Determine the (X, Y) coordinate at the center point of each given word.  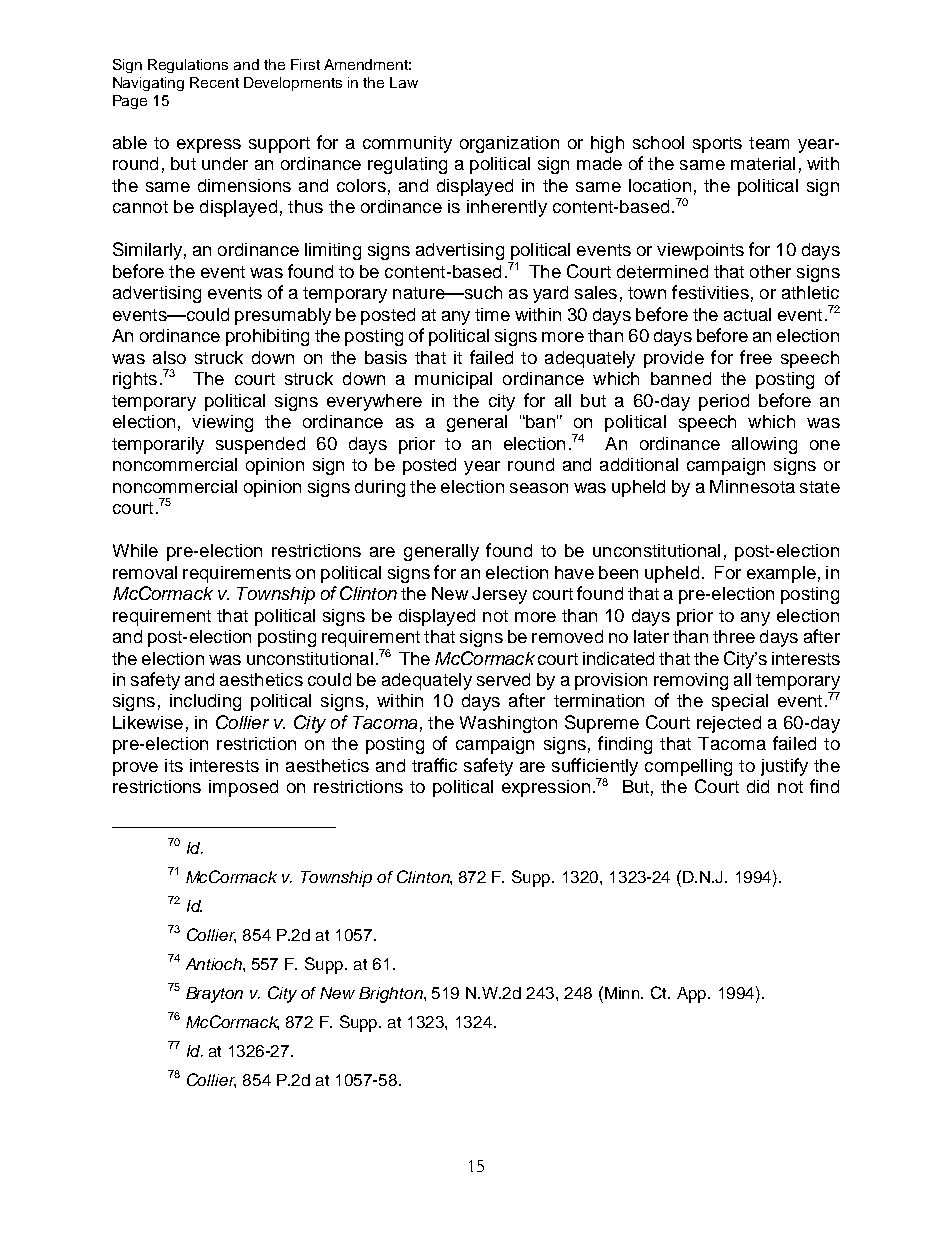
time (492, 314)
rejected (729, 724)
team (769, 143)
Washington (508, 724)
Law (404, 82)
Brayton (214, 995)
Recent (214, 82)
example (781, 574)
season (539, 488)
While (135, 550)
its (174, 765)
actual (747, 314)
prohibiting (267, 337)
